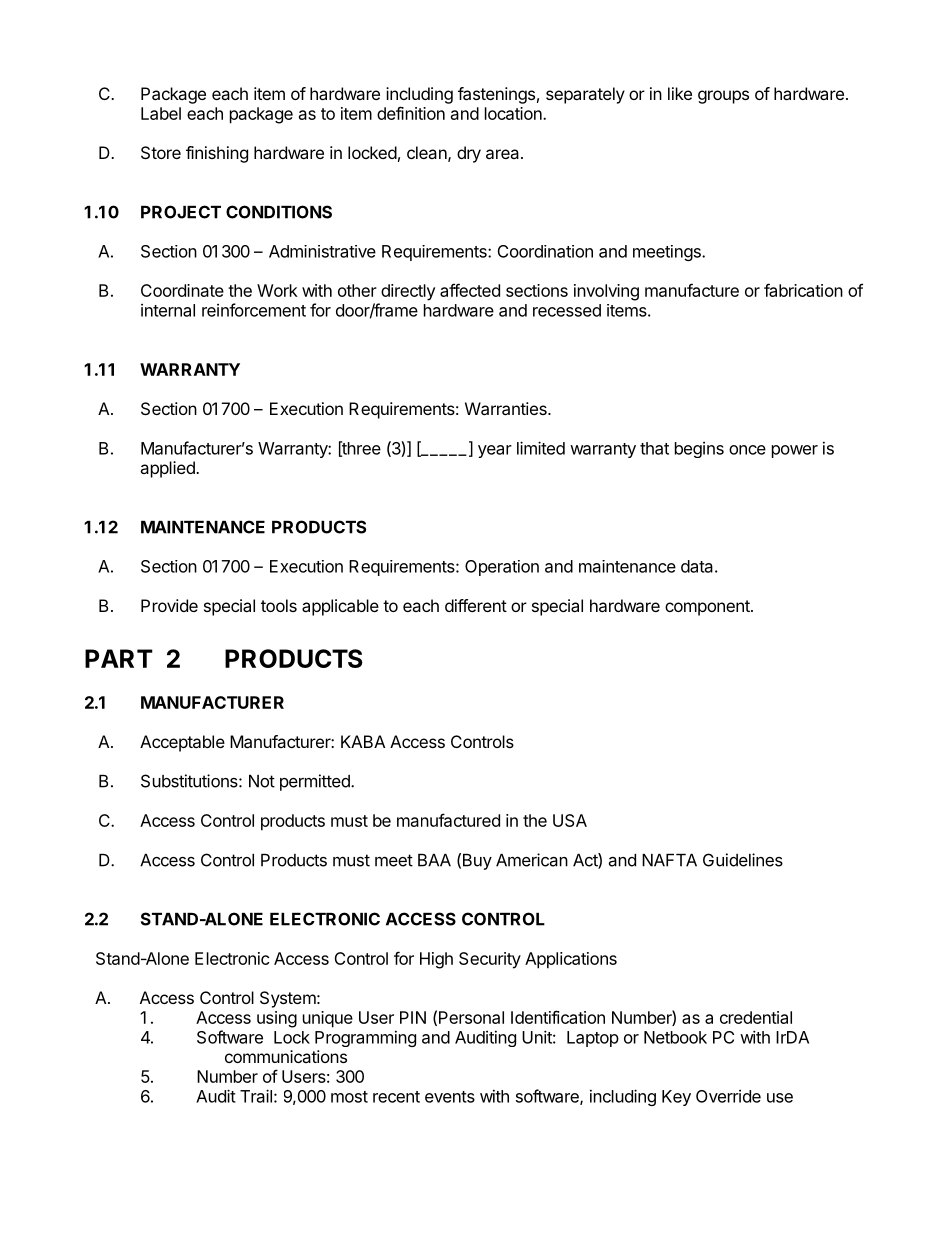 The image size is (952, 1233). Describe the element at coordinates (476, 605) in the image. I see `different` at that location.
